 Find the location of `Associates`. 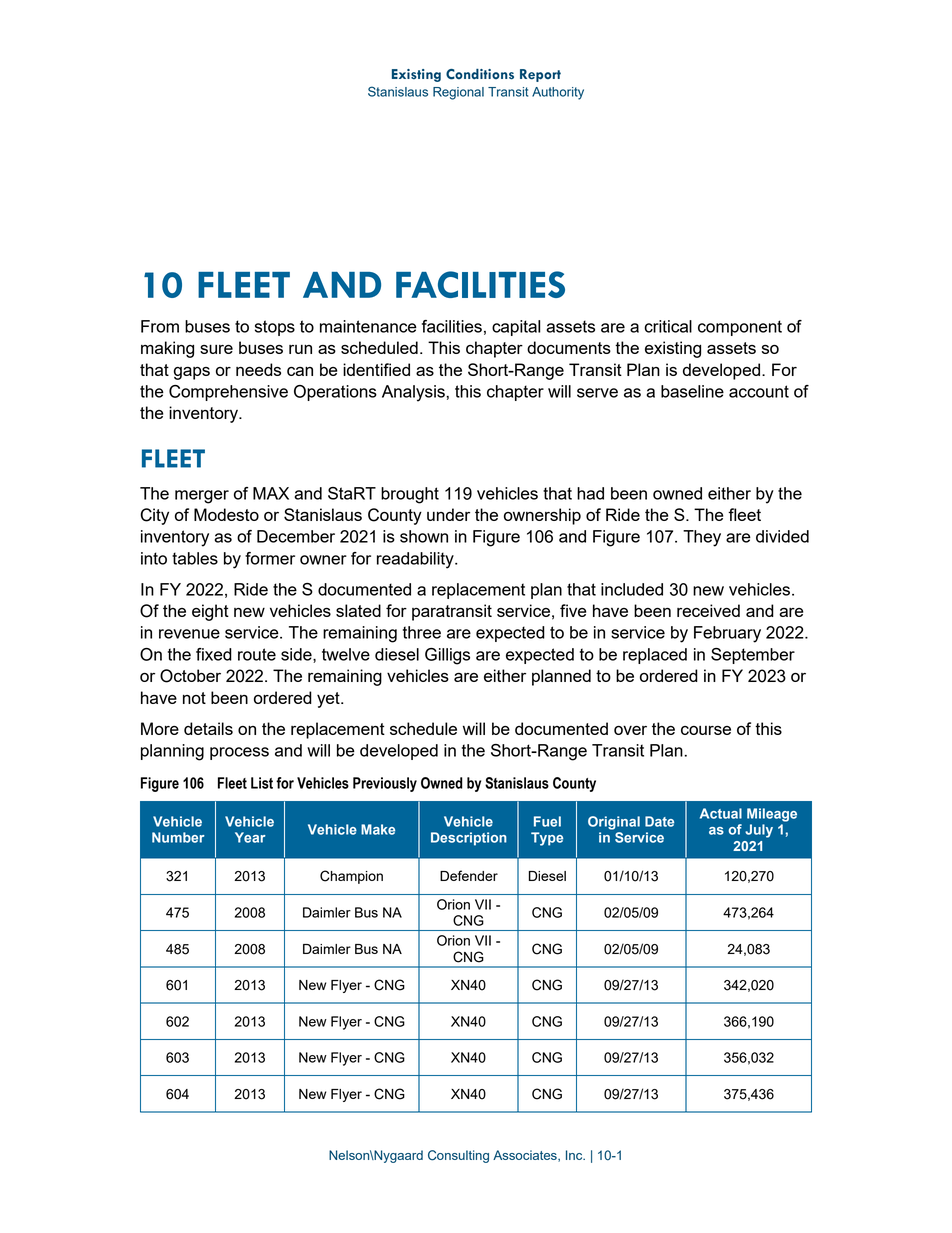

Associates is located at coordinates (526, 1156).
